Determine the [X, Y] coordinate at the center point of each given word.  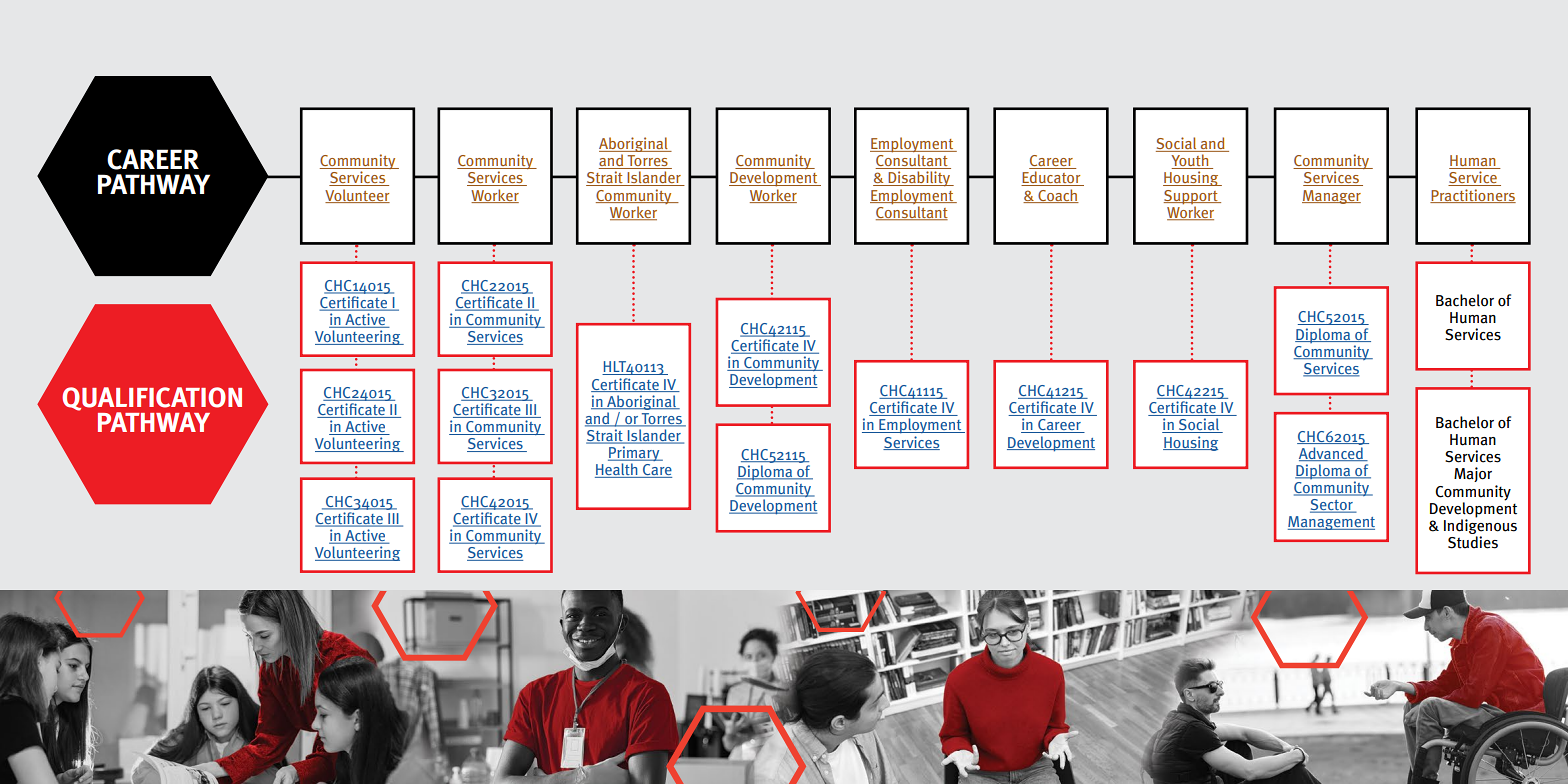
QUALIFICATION [152, 400]
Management [1331, 523]
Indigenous [1480, 525]
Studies [1473, 542]
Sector [1332, 506]
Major [1473, 474]
